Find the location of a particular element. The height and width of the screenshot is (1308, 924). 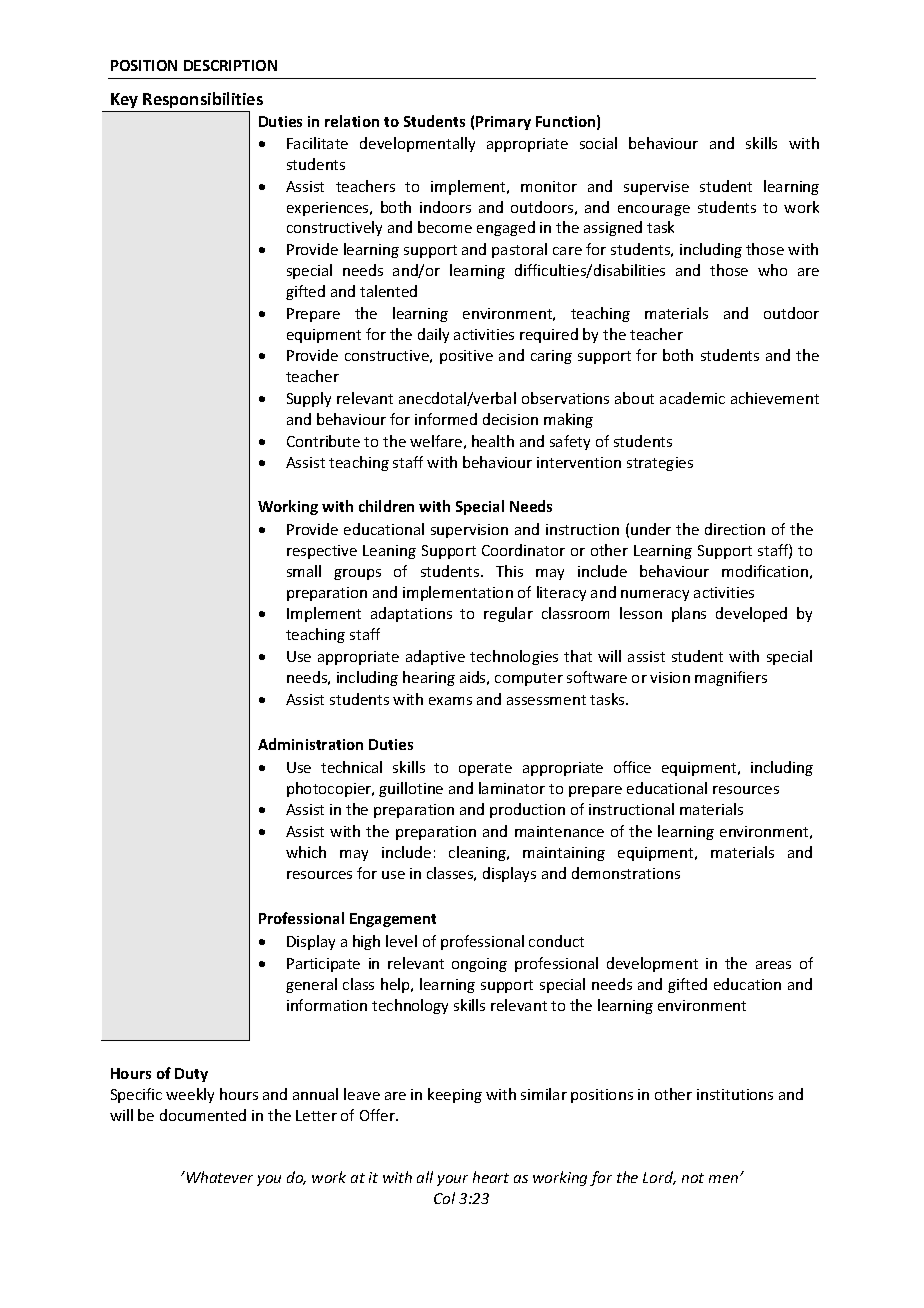

academic is located at coordinates (692, 398).
